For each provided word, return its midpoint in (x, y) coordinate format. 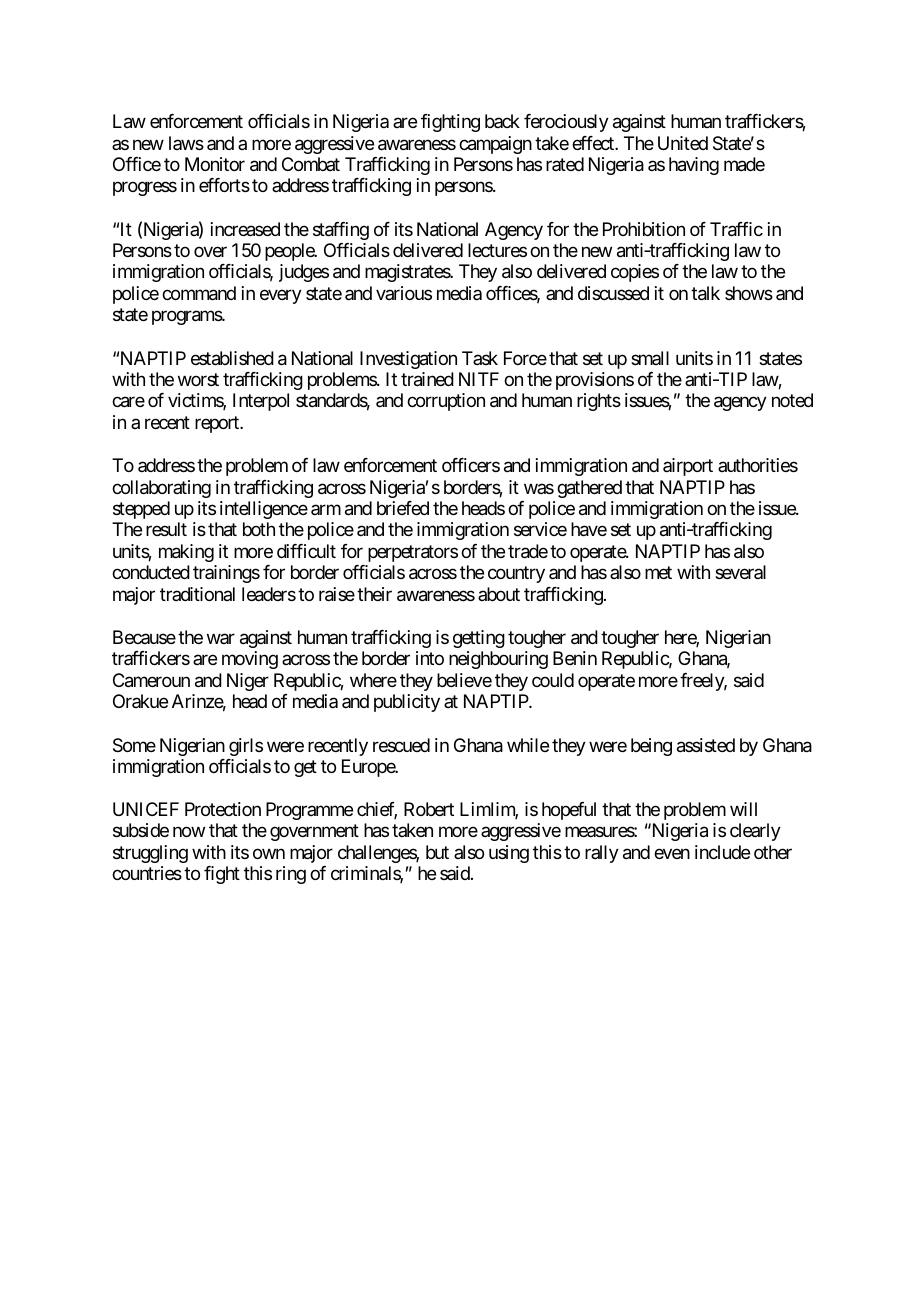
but (437, 852)
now (189, 832)
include (722, 852)
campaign (495, 145)
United (683, 143)
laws (186, 143)
